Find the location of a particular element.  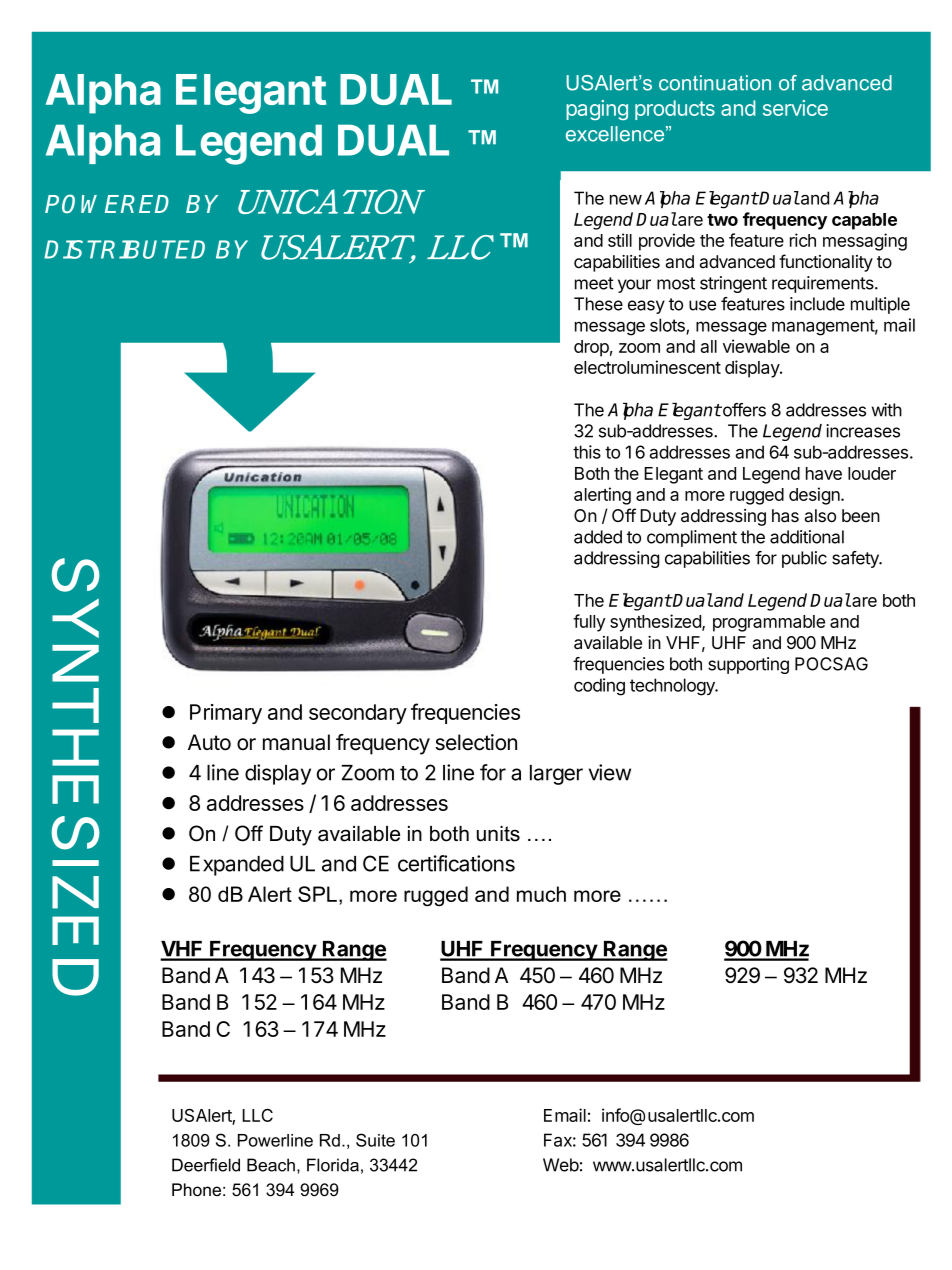

include is located at coordinates (817, 304).
